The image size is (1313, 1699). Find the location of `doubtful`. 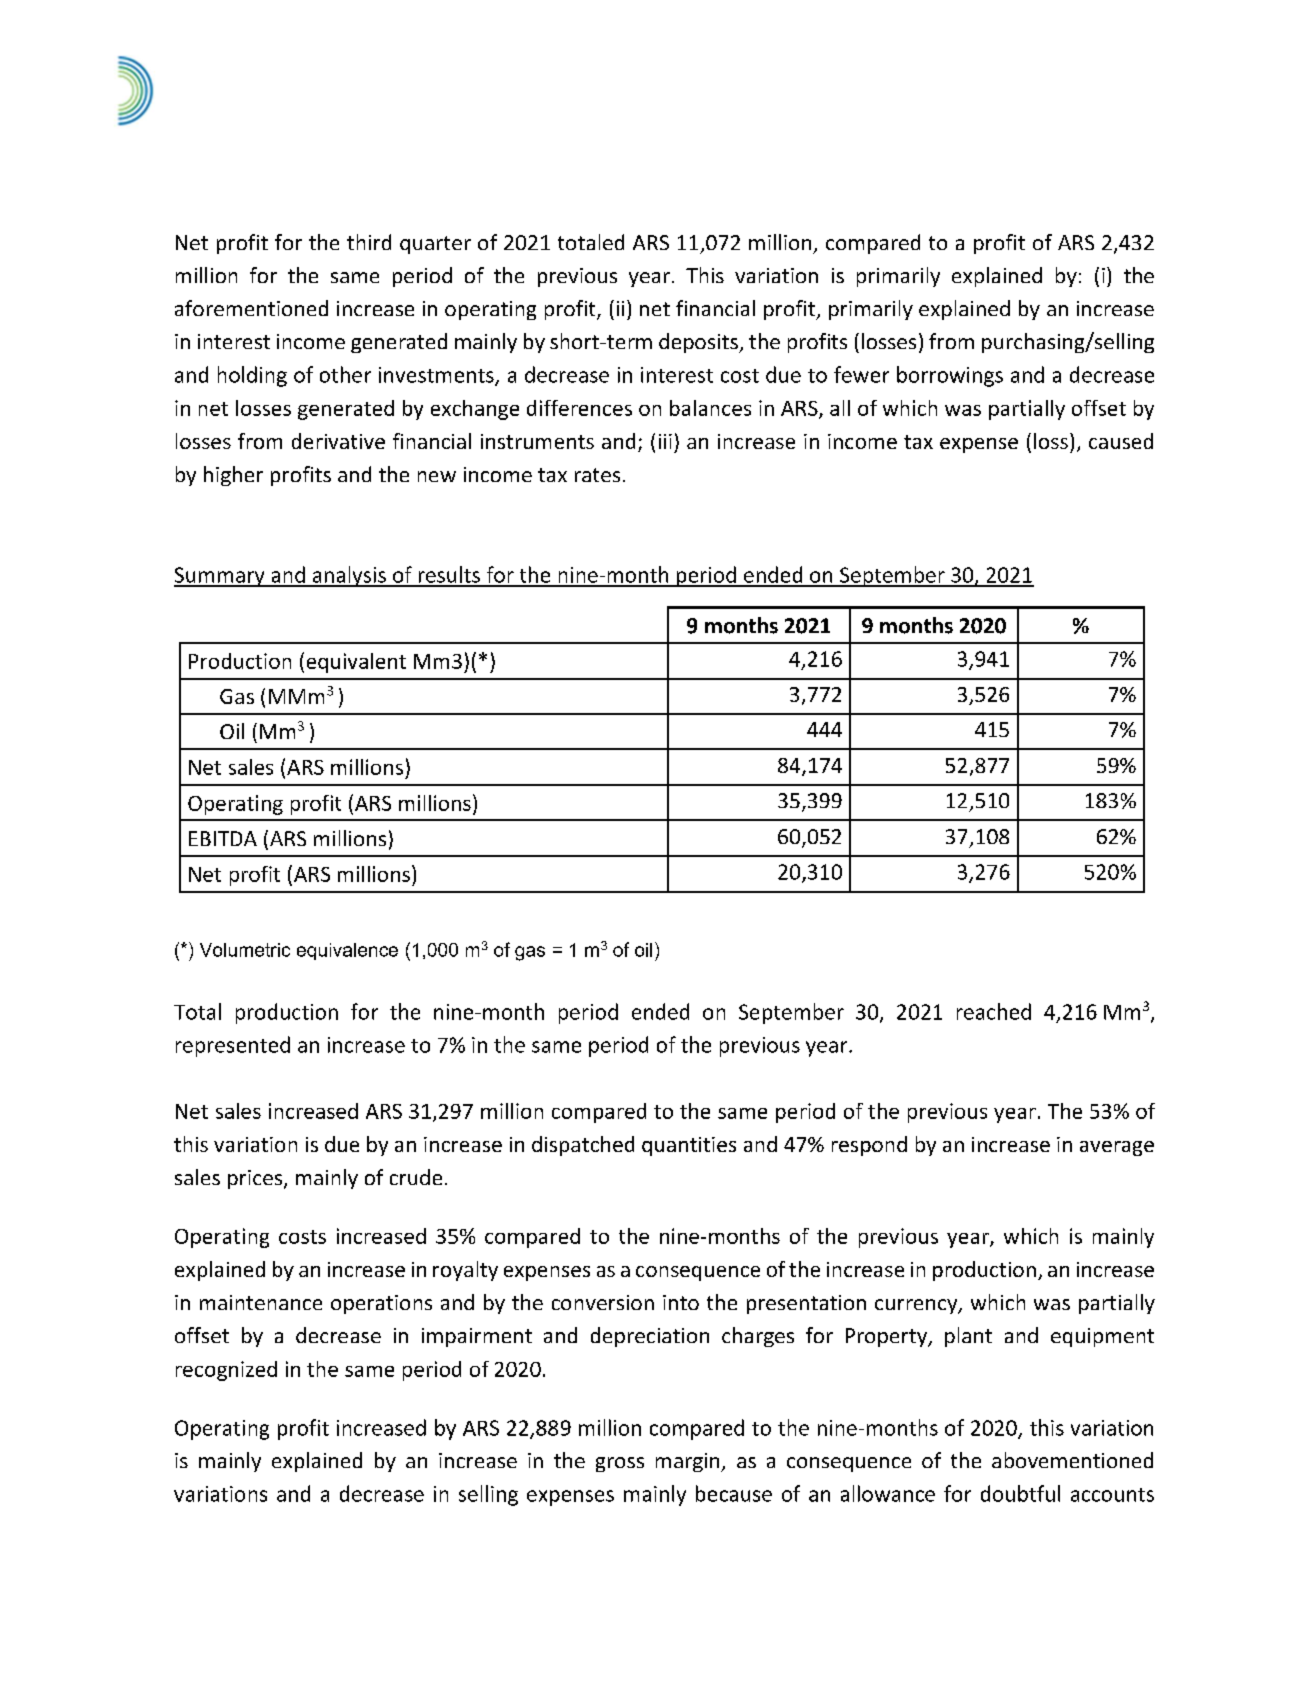

doubtful is located at coordinates (1020, 1493).
